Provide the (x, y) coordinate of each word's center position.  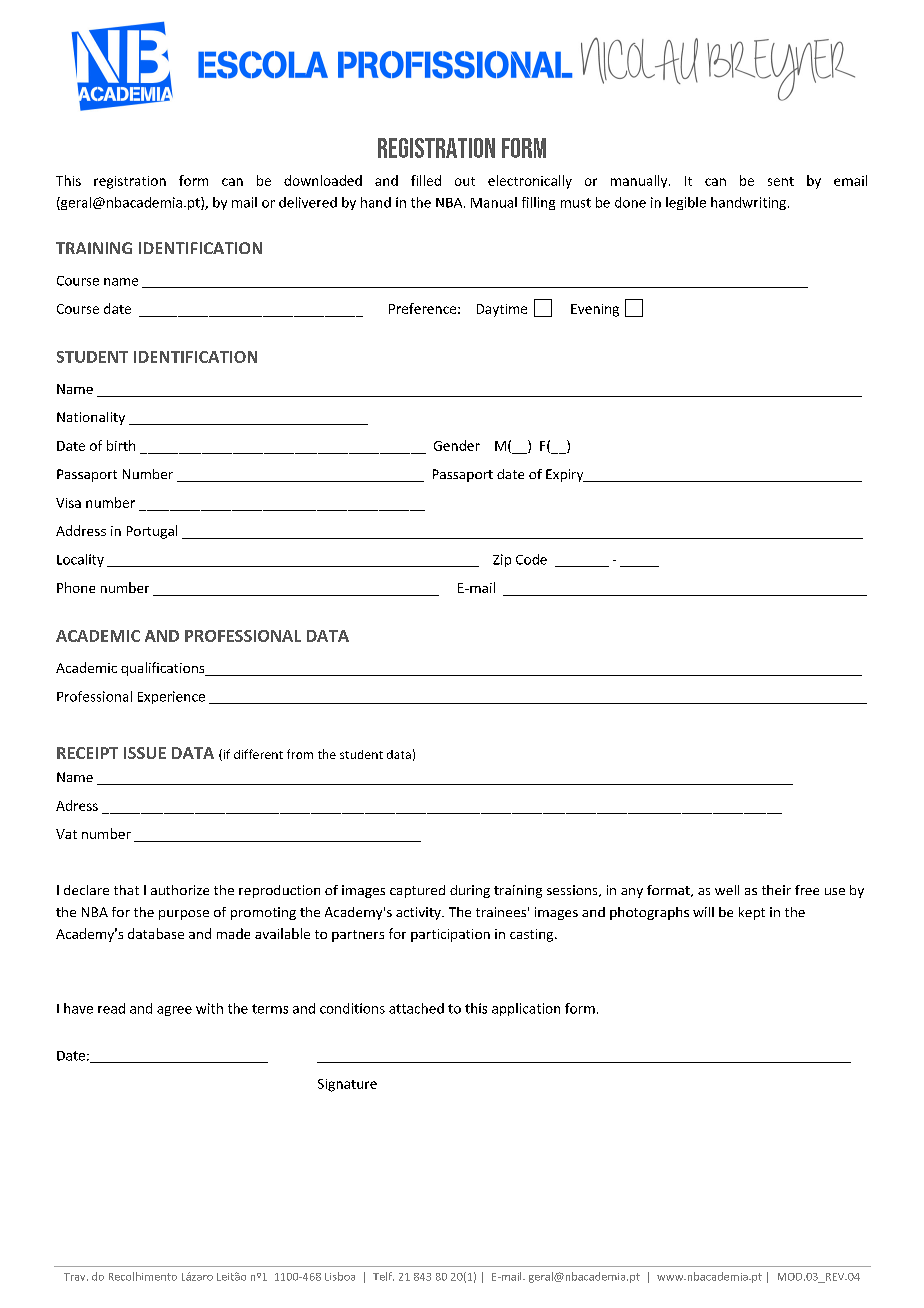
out (465, 181)
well (727, 890)
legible (686, 203)
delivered (308, 202)
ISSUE (145, 753)
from (300, 754)
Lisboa (340, 1276)
